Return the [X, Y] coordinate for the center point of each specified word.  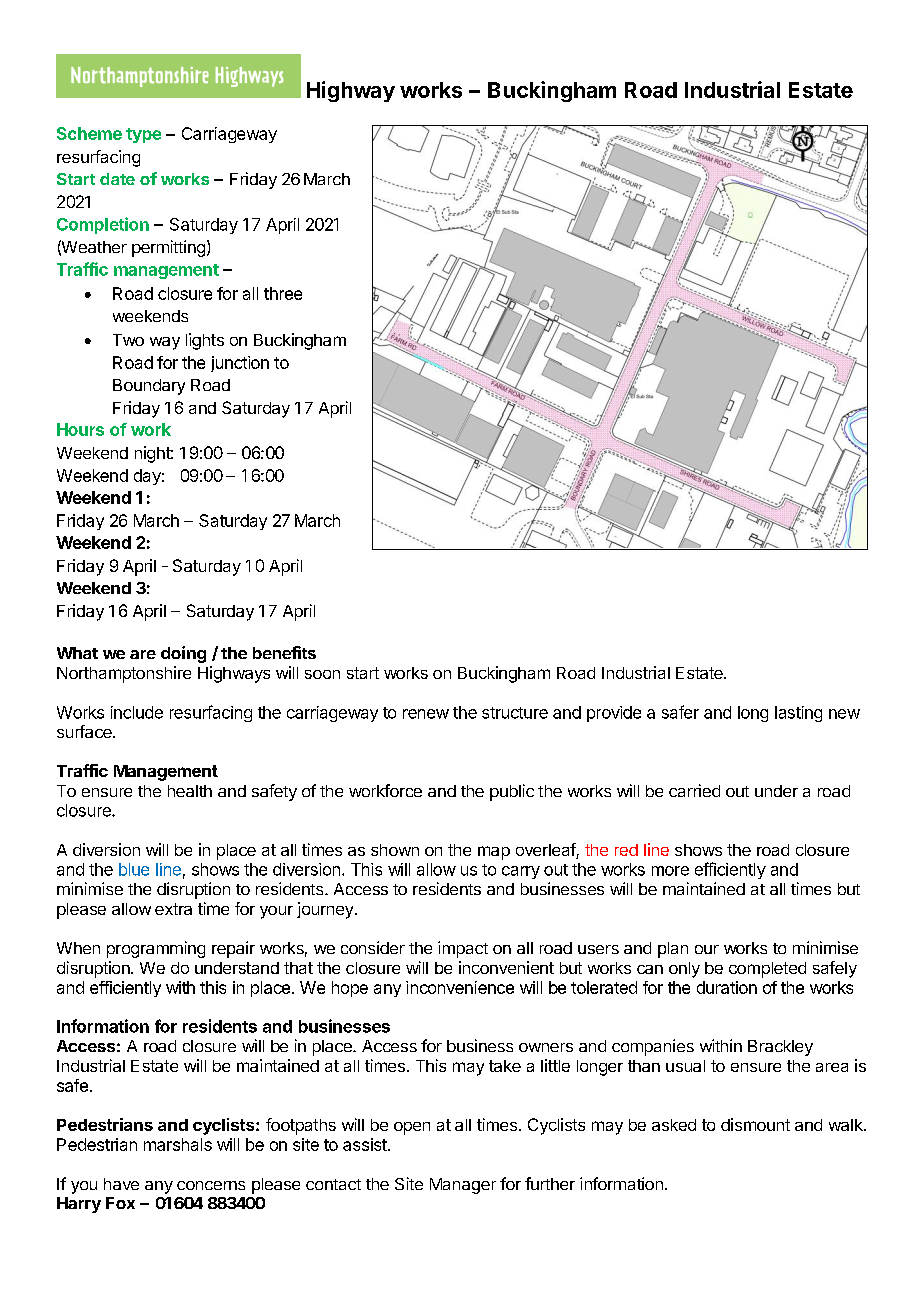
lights [205, 341]
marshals [178, 1144]
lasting [798, 714]
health [190, 791]
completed [767, 970]
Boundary [149, 387]
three [283, 293]
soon [322, 674]
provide [614, 714]
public [512, 792]
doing [183, 654]
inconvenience [460, 987]
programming [156, 949]
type [143, 135]
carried [694, 790]
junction [240, 364]
